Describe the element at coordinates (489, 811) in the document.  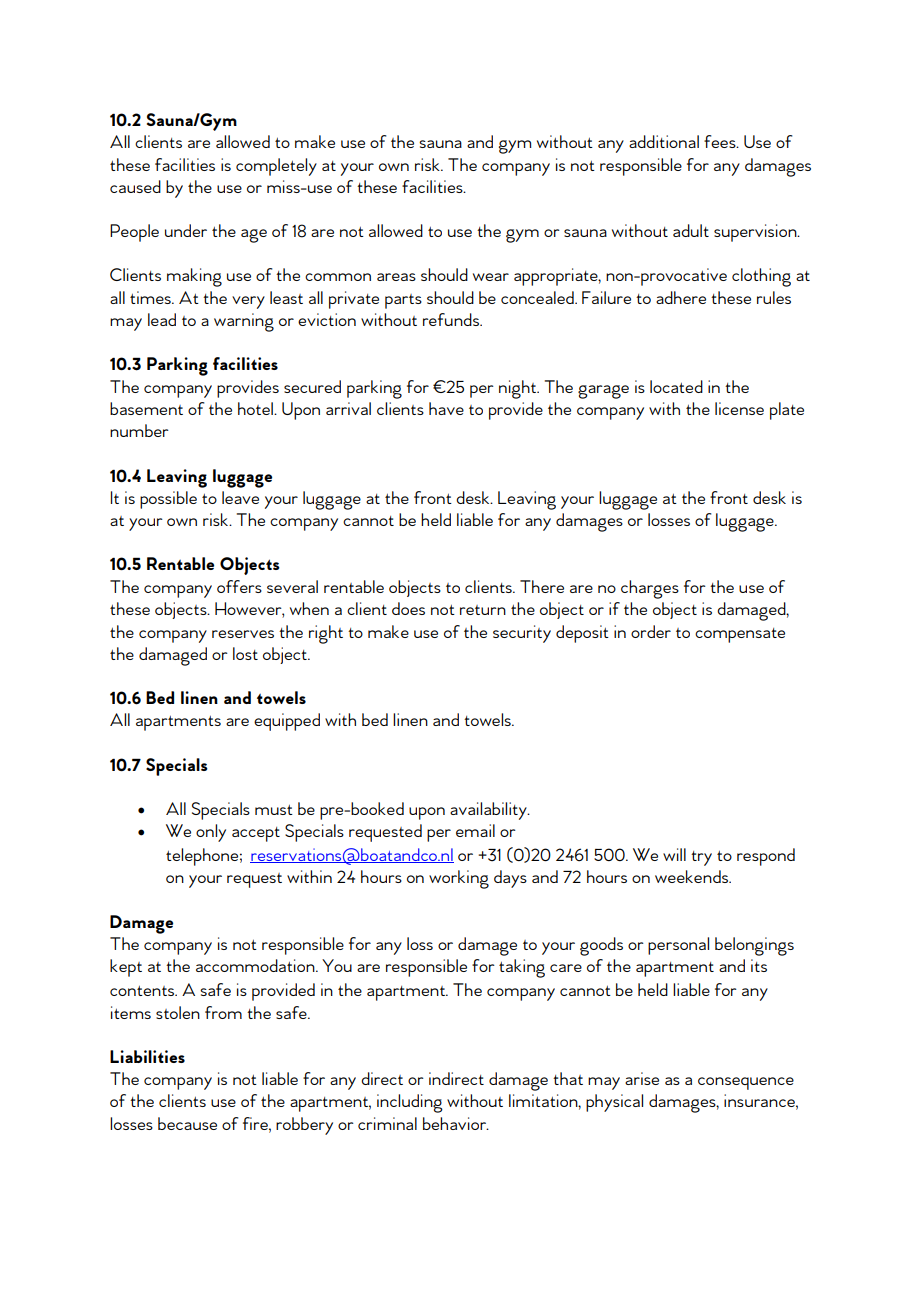
I see `availability` at that location.
